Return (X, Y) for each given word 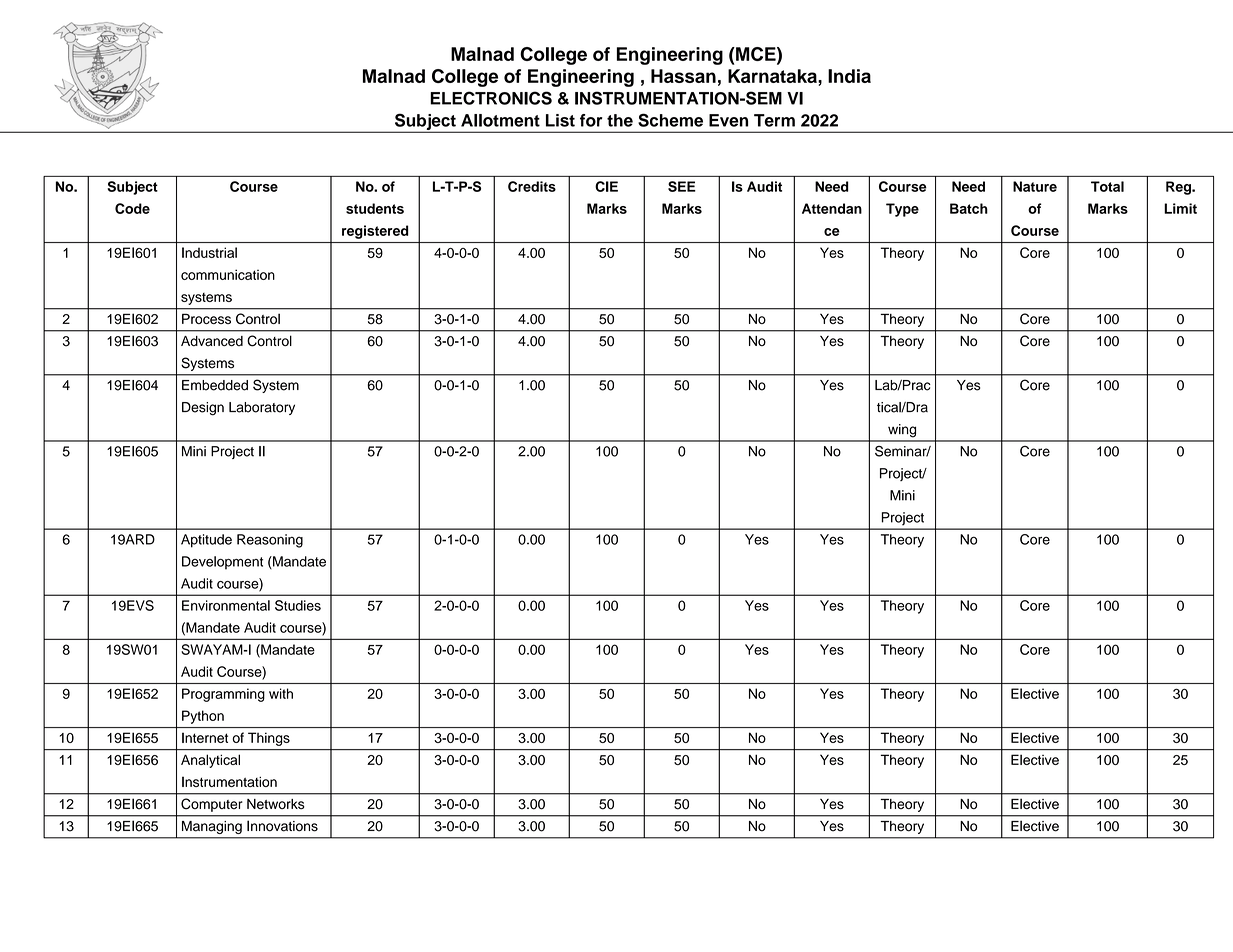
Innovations (282, 826)
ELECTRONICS (491, 98)
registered (375, 232)
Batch (969, 208)
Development (222, 563)
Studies (298, 605)
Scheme (670, 120)
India (849, 76)
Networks (276, 804)
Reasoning (270, 541)
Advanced (212, 341)
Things (269, 739)
